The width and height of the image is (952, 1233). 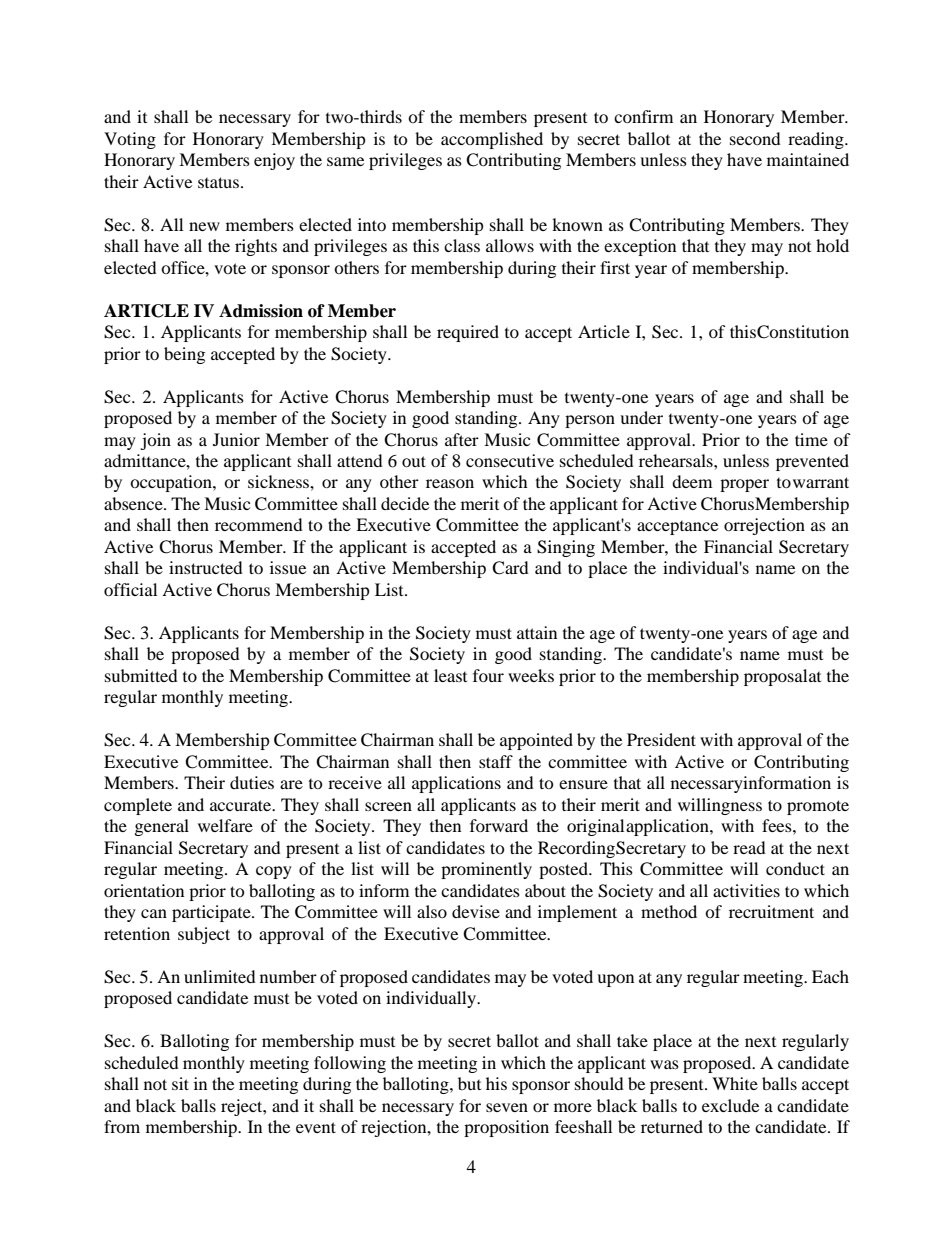 I want to click on submitted, so click(x=141, y=675).
